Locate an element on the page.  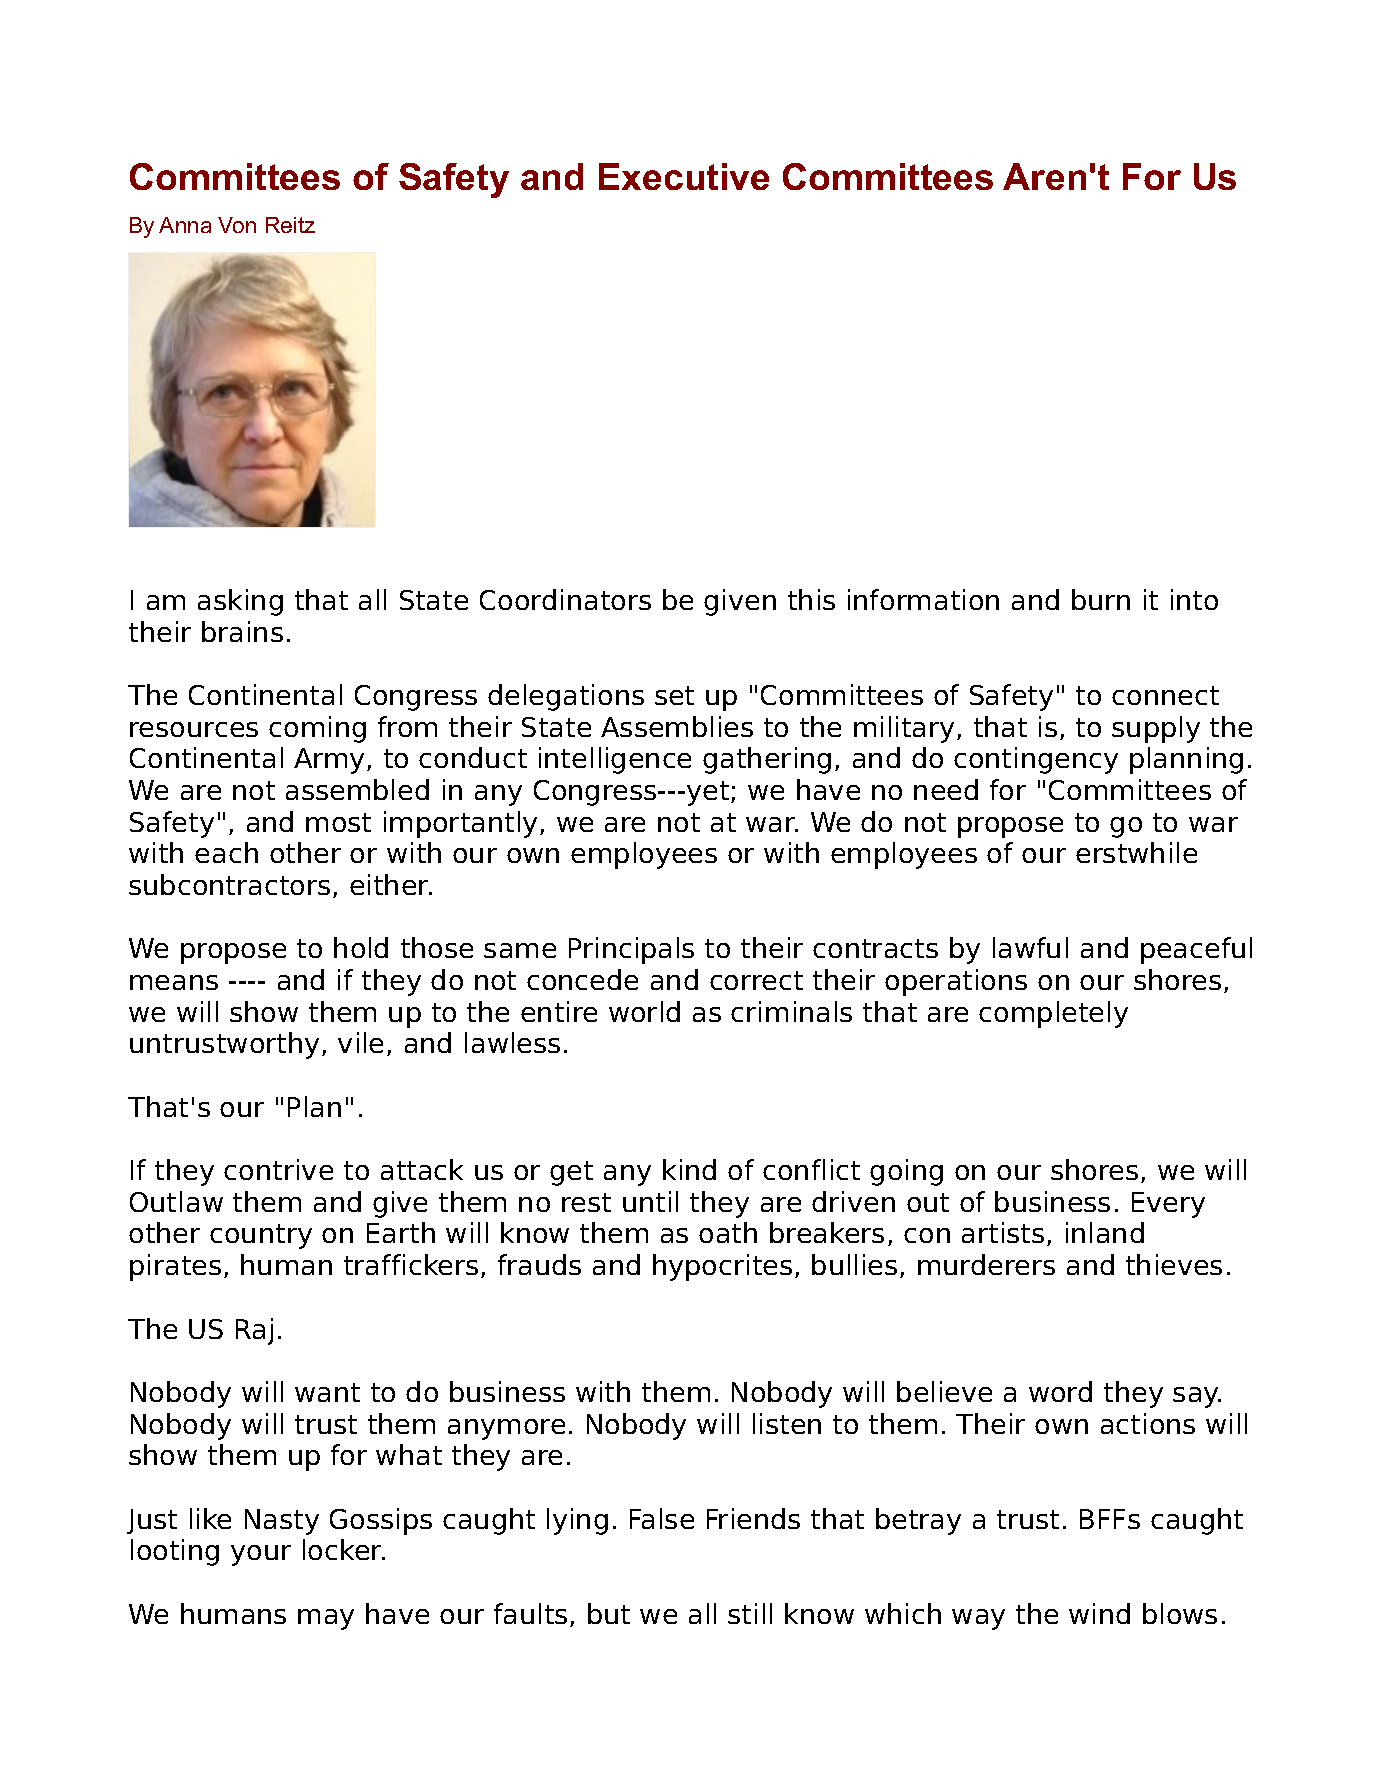
inland is located at coordinates (1105, 1232).
